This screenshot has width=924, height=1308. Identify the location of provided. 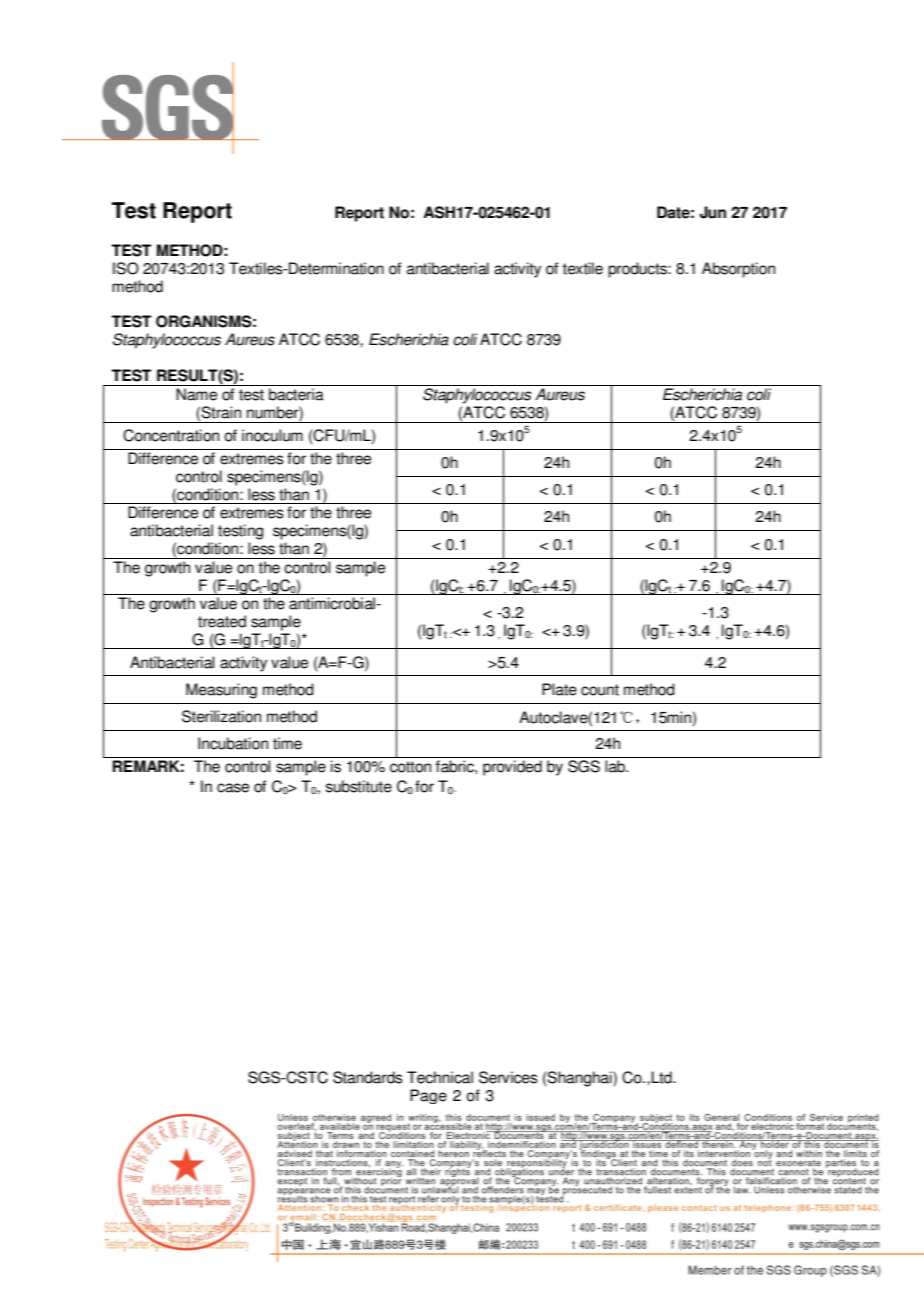
(512, 768).
